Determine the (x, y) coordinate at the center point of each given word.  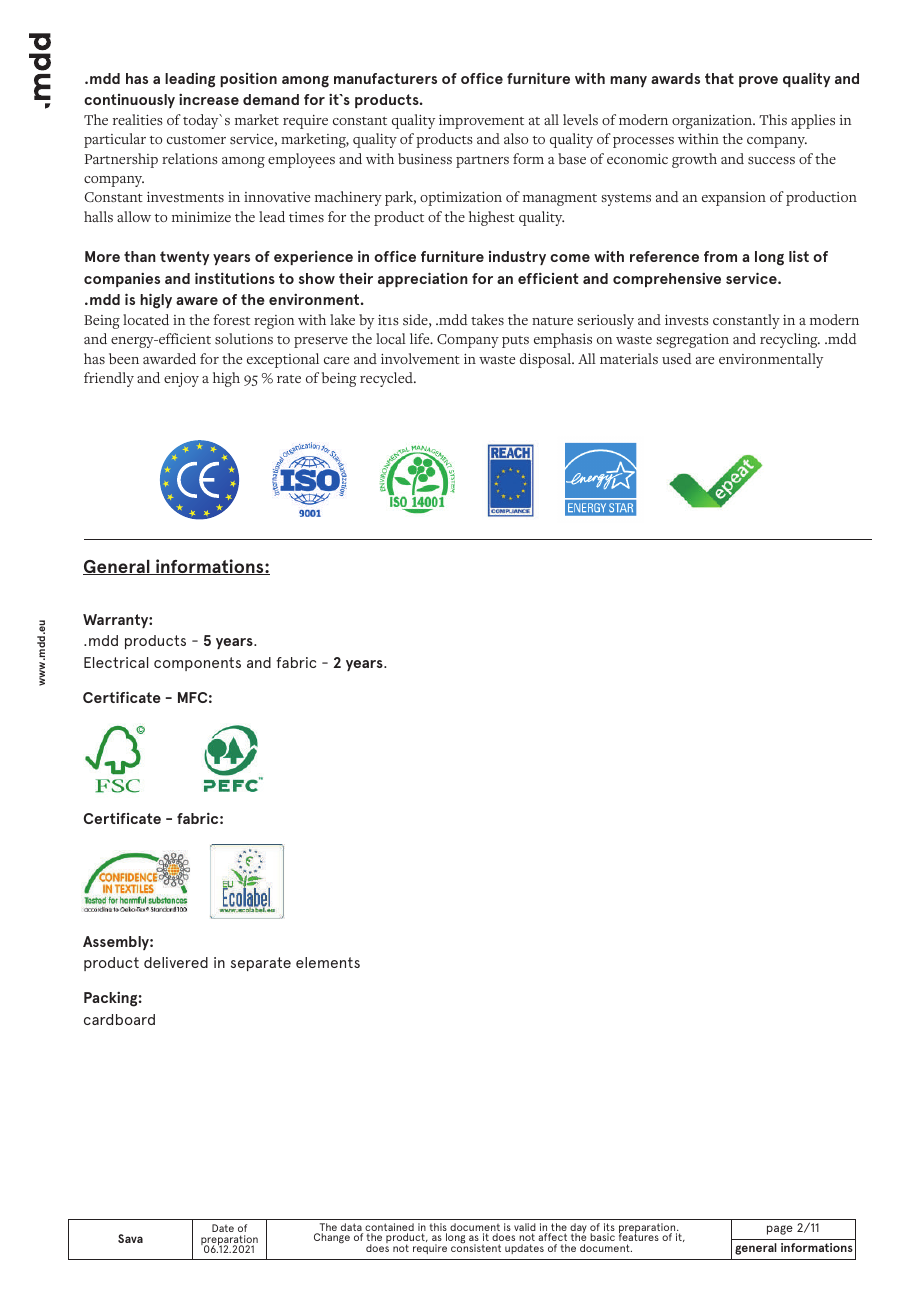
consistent (476, 1247)
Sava (130, 1238)
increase (209, 99)
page (780, 1230)
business (425, 158)
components (197, 664)
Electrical (116, 662)
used (677, 358)
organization (713, 122)
